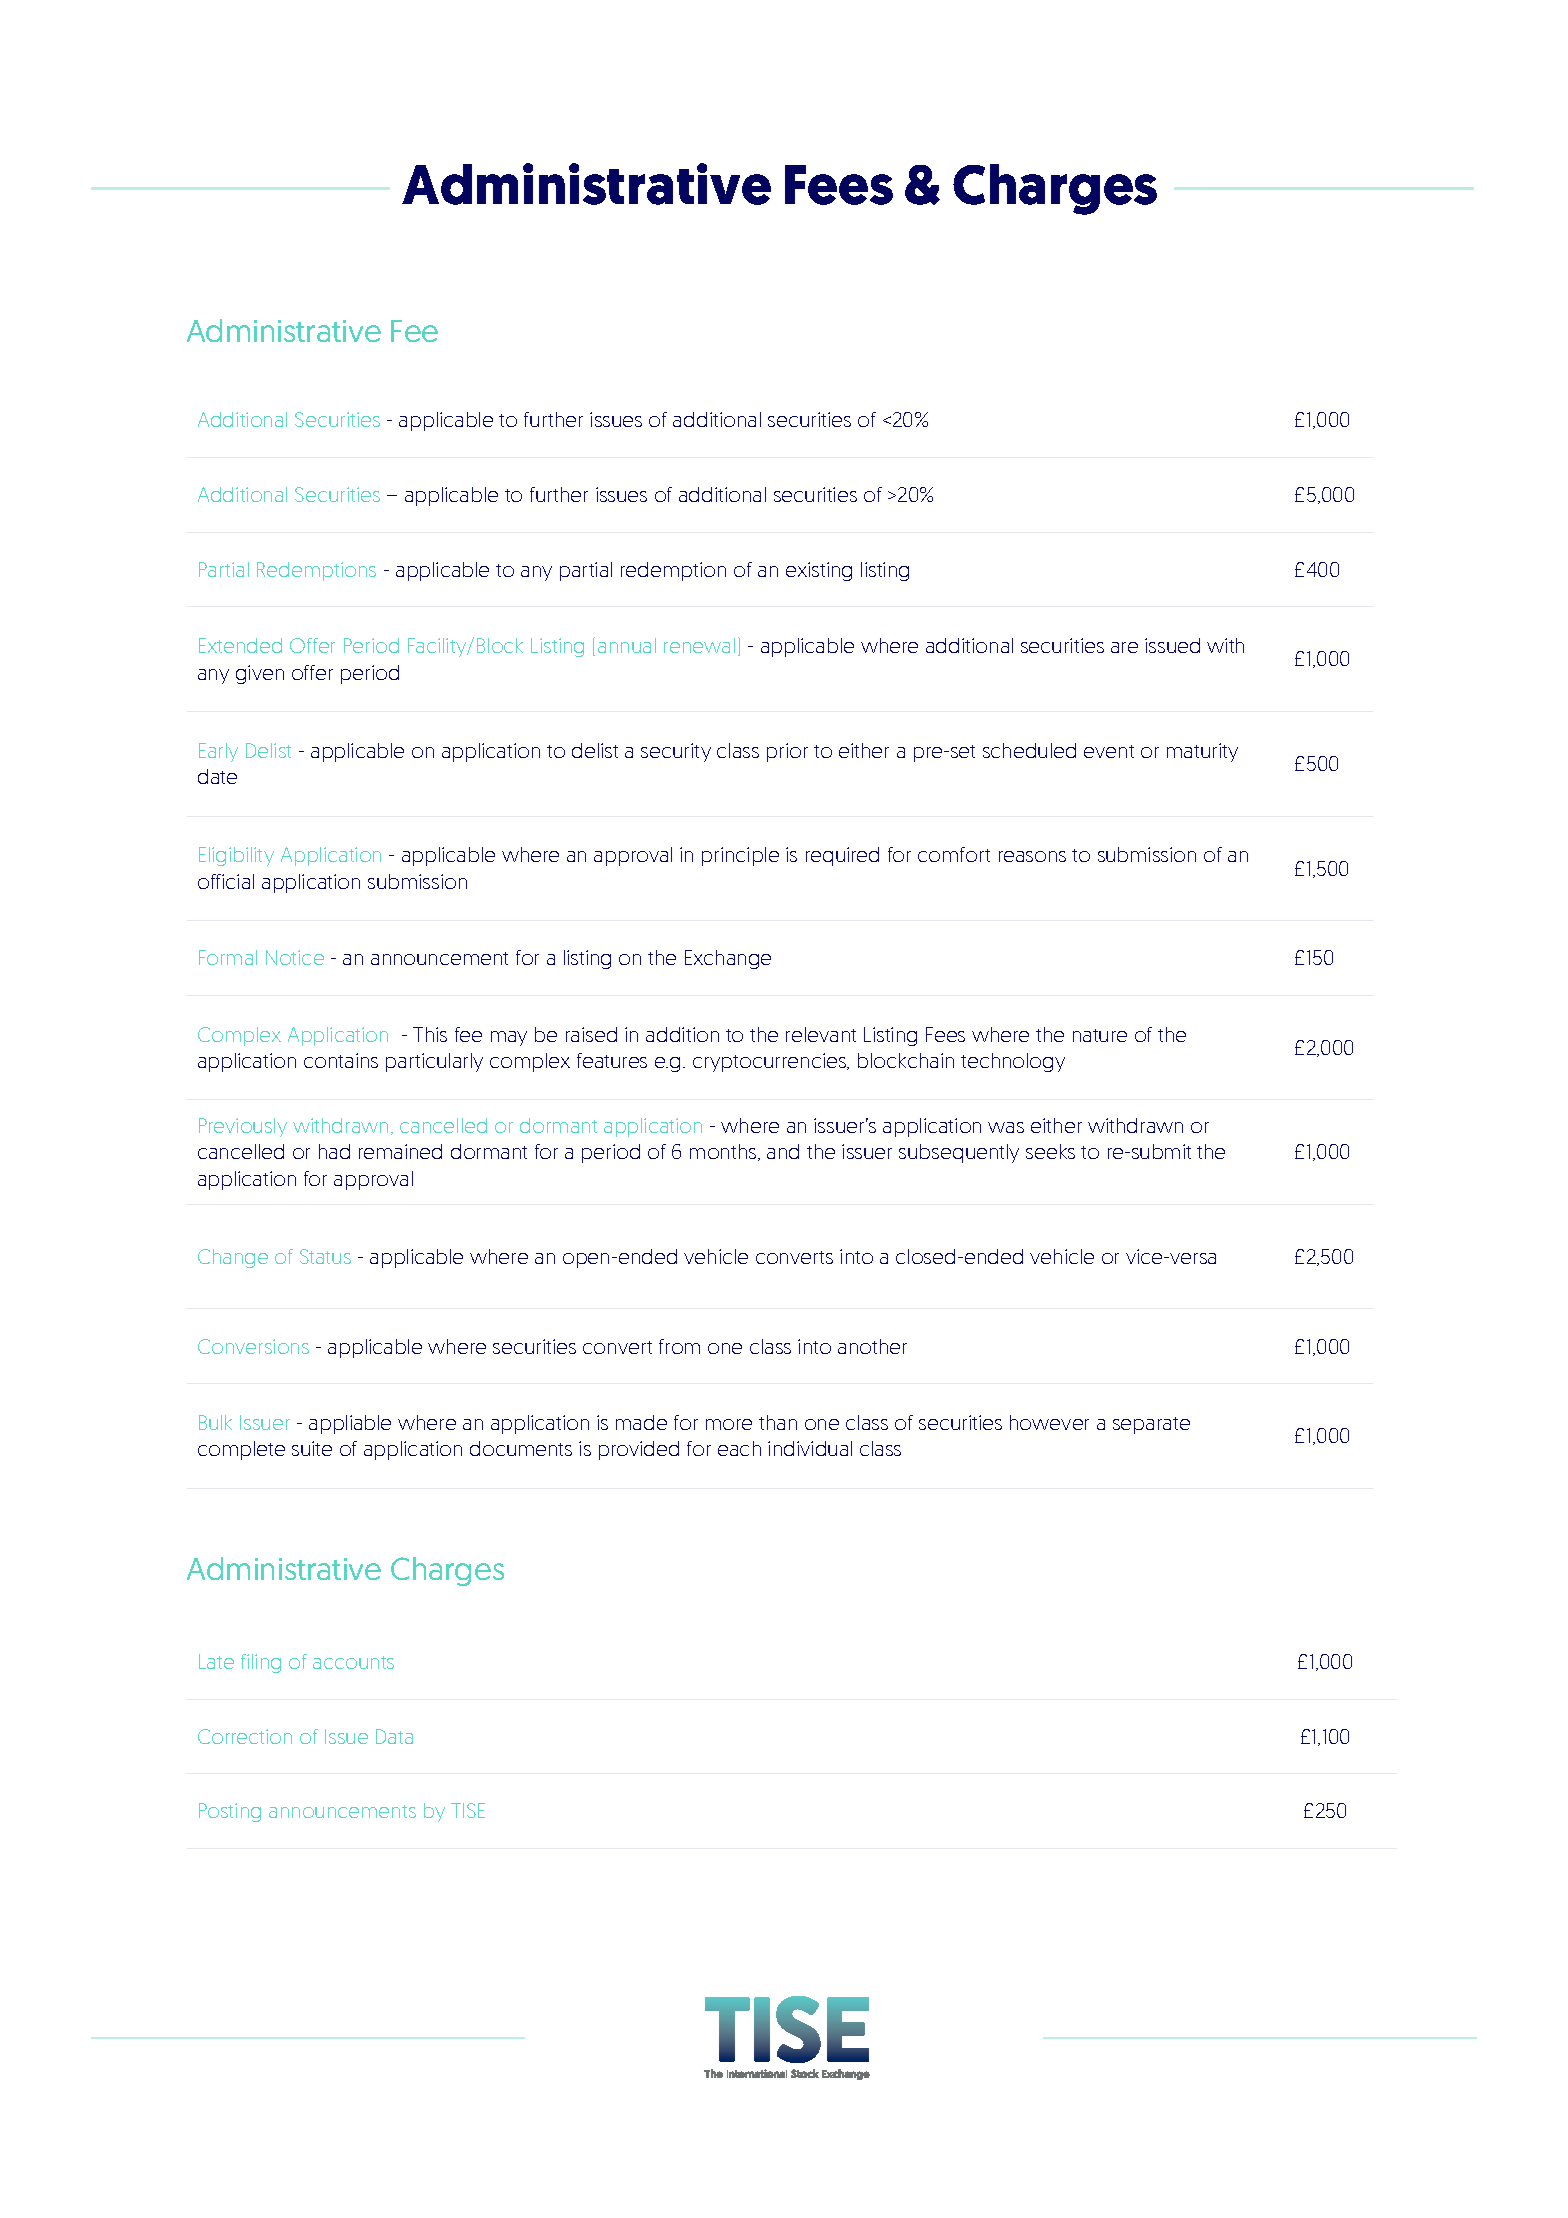 The image size is (1568, 2218). What do you see at coordinates (260, 674) in the screenshot?
I see `given` at bounding box center [260, 674].
